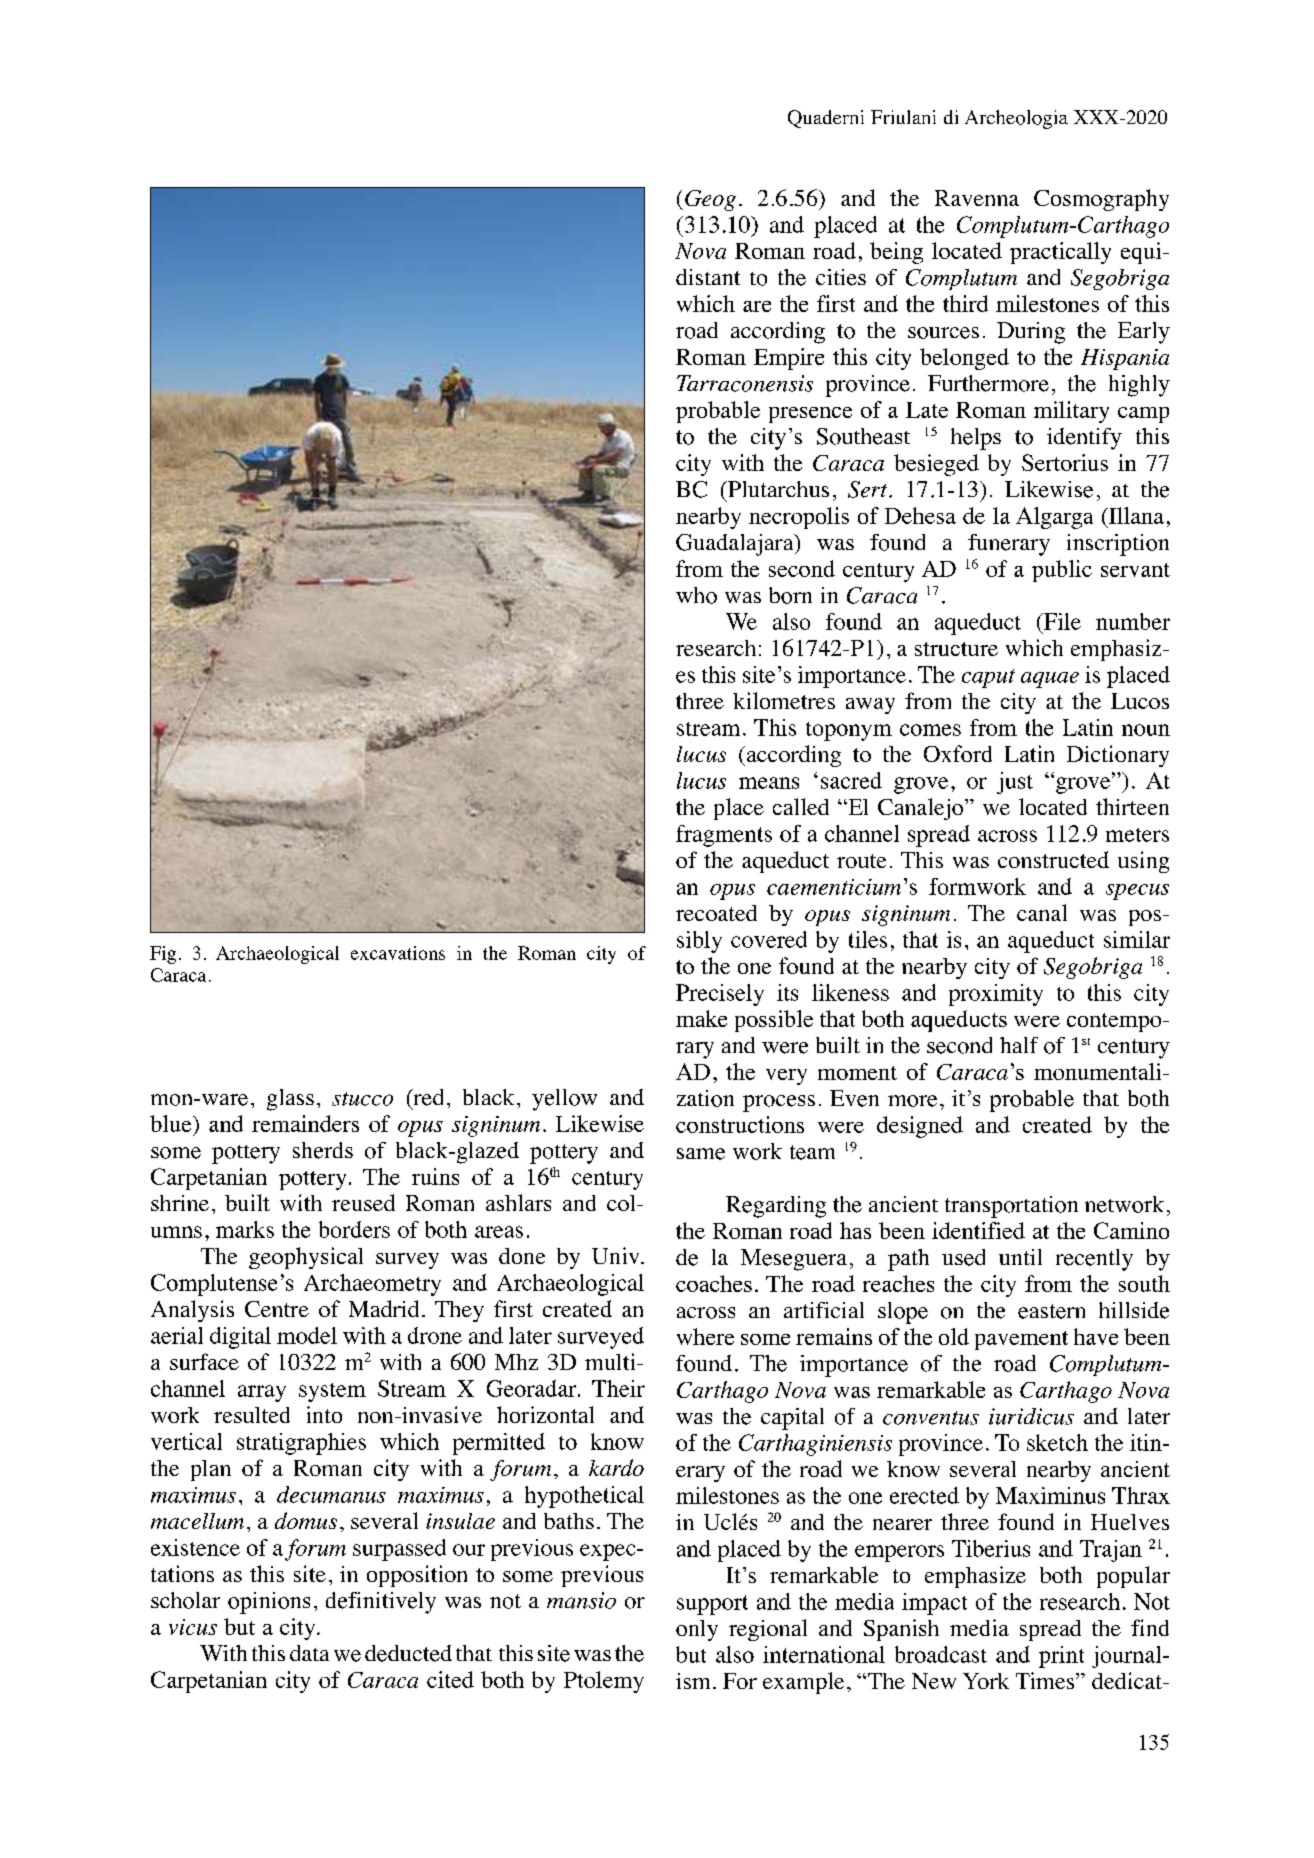  I want to click on practically, so click(1060, 253).
